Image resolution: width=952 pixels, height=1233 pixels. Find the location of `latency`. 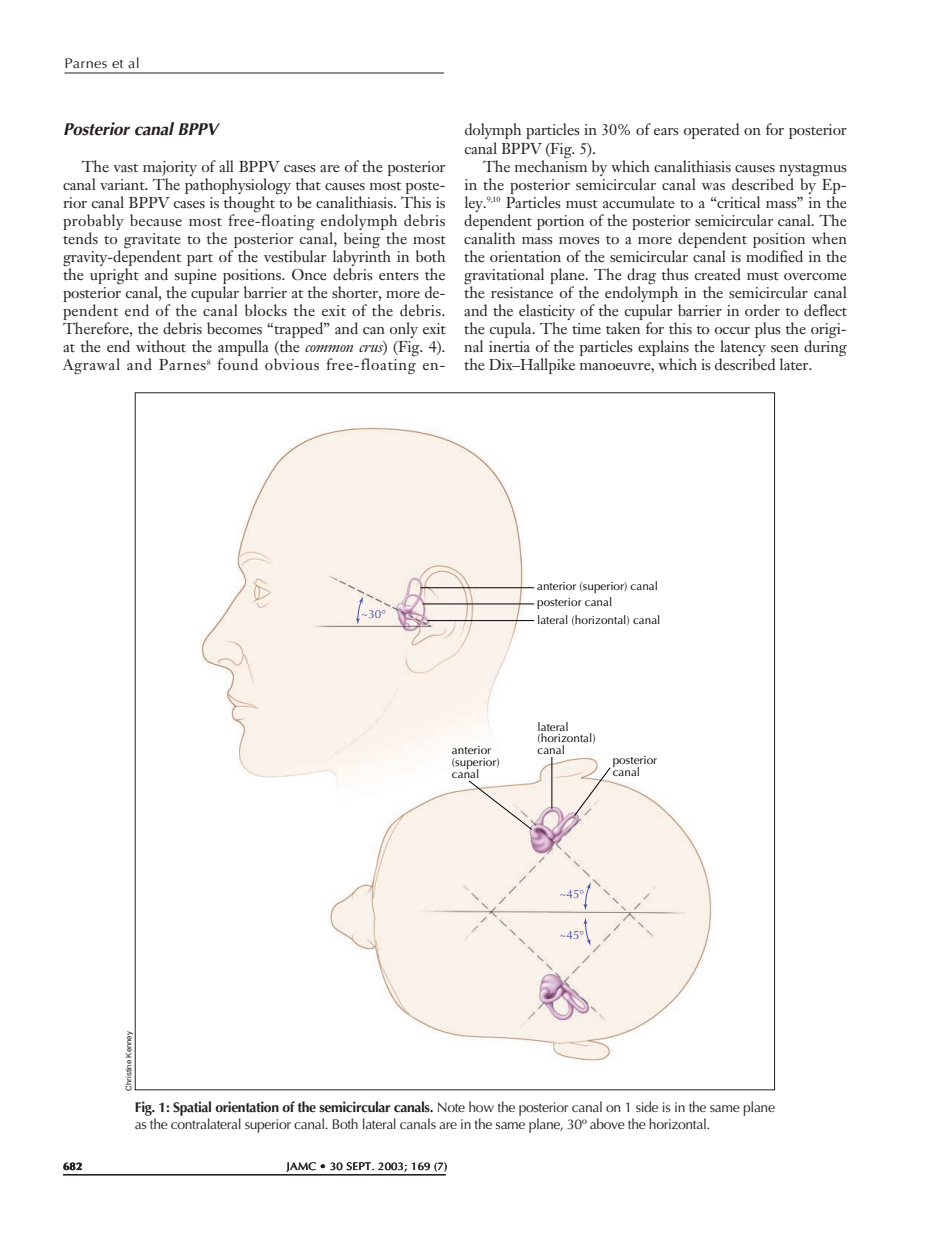

latency is located at coordinates (743, 349).
